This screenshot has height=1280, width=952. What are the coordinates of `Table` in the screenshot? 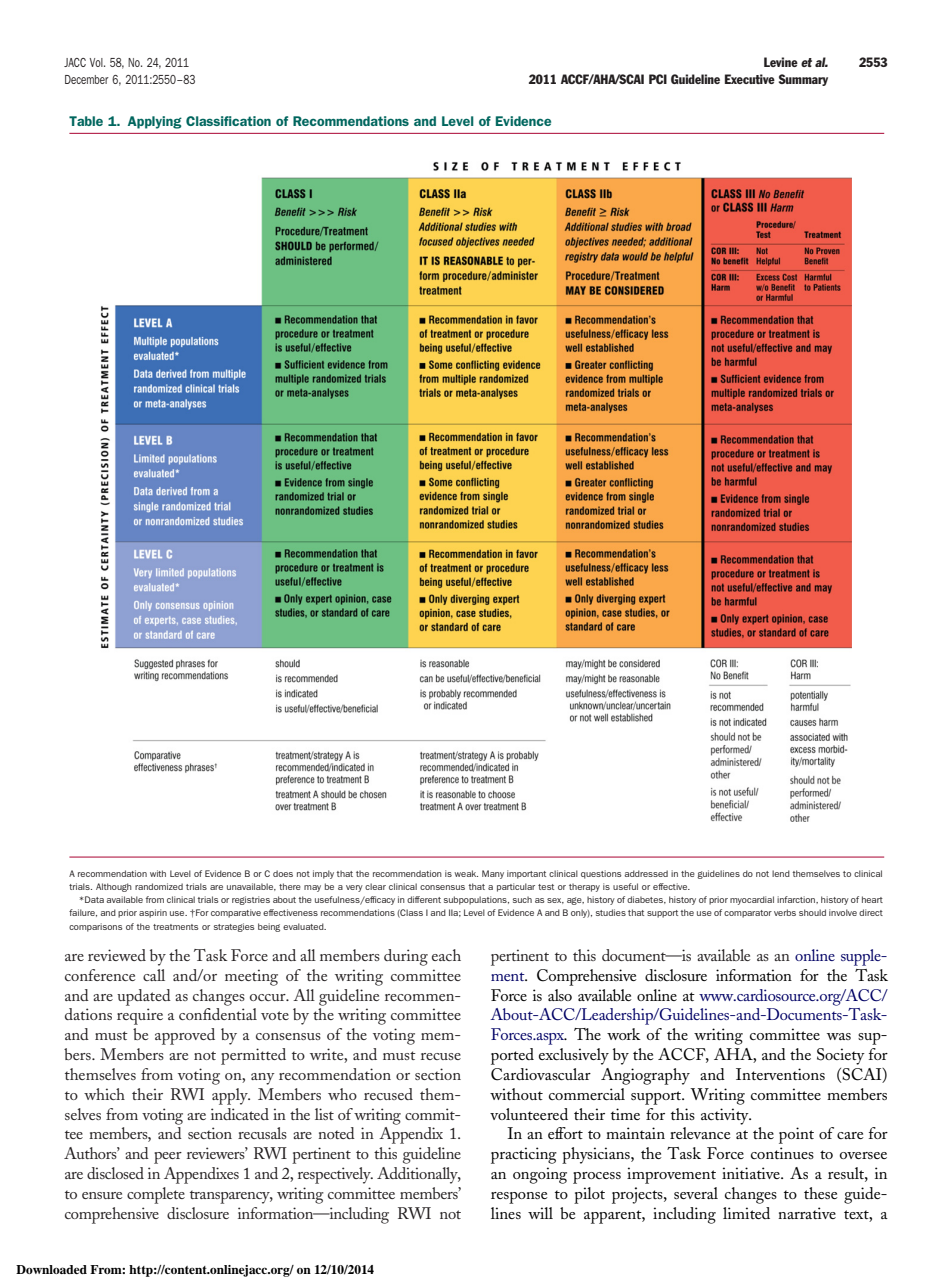 It's located at (86, 121).
